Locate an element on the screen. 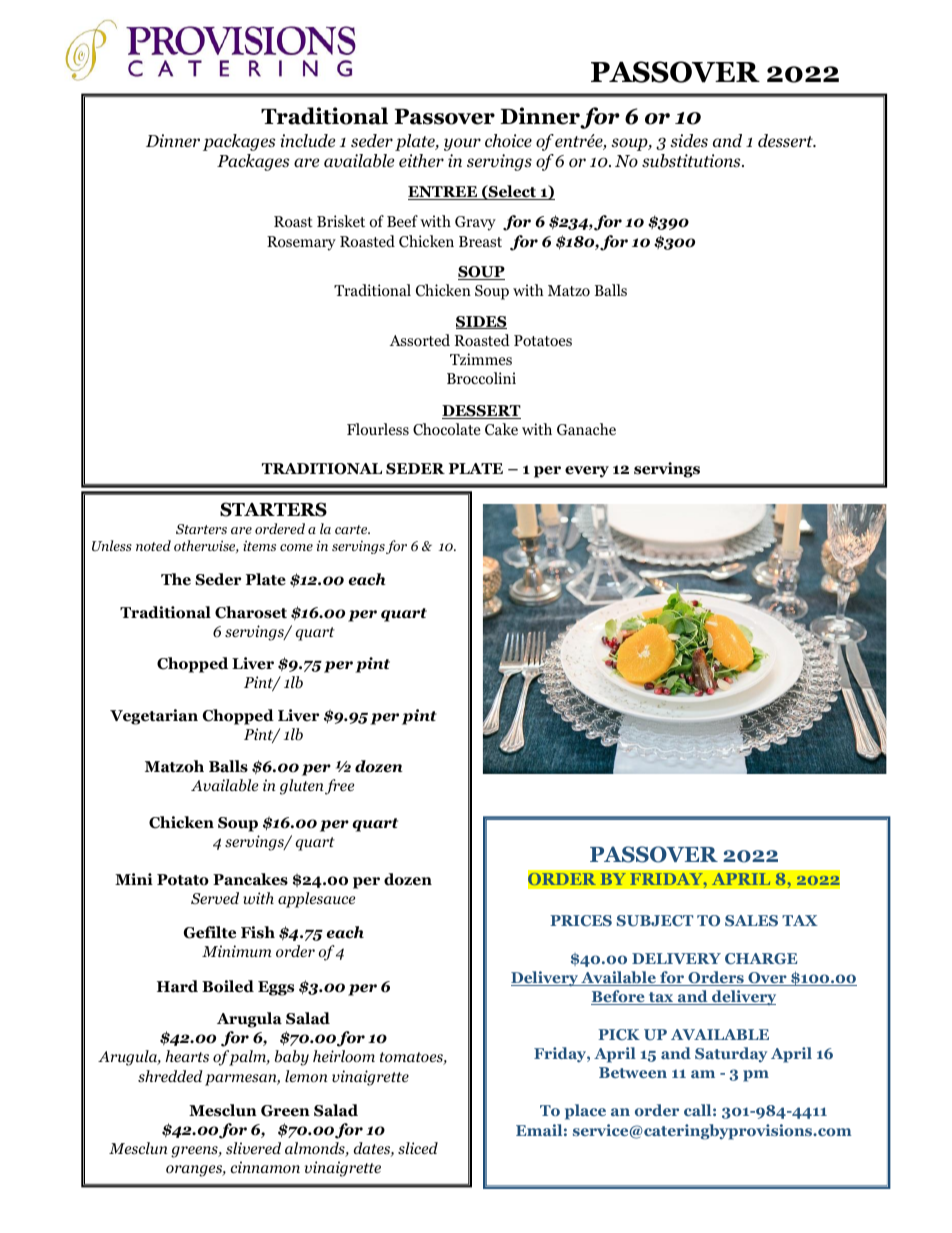  Assorted is located at coordinates (420, 340).
